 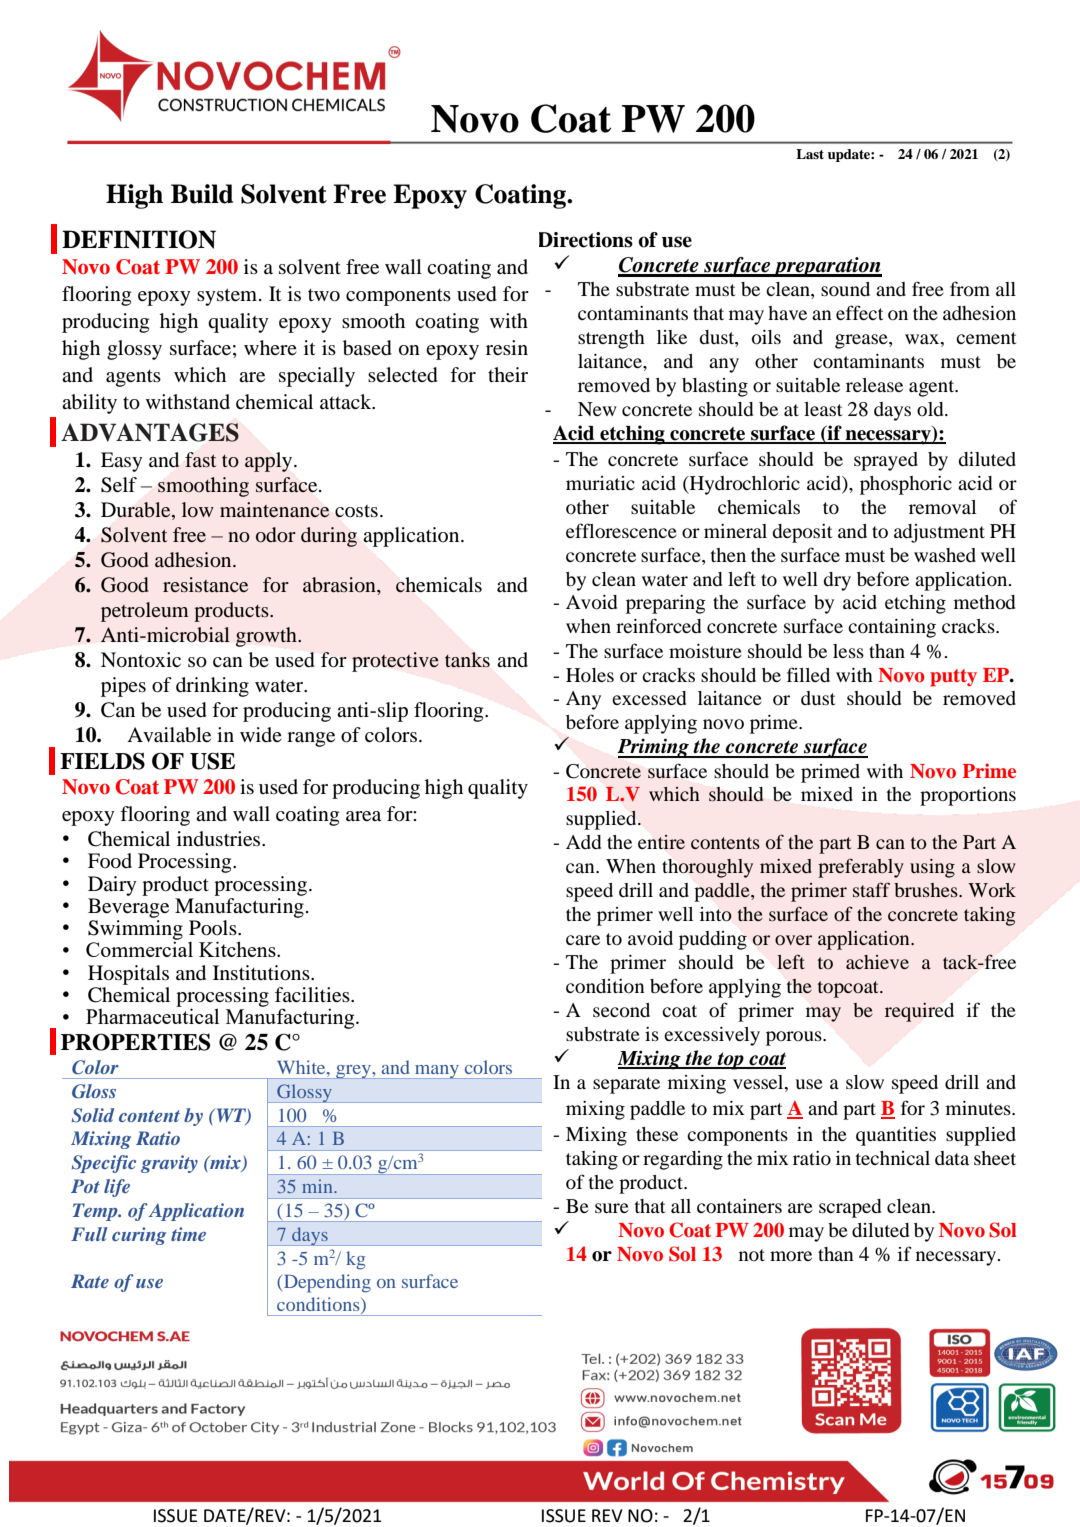 What do you see at coordinates (953, 678) in the screenshot?
I see `putty` at bounding box center [953, 678].
